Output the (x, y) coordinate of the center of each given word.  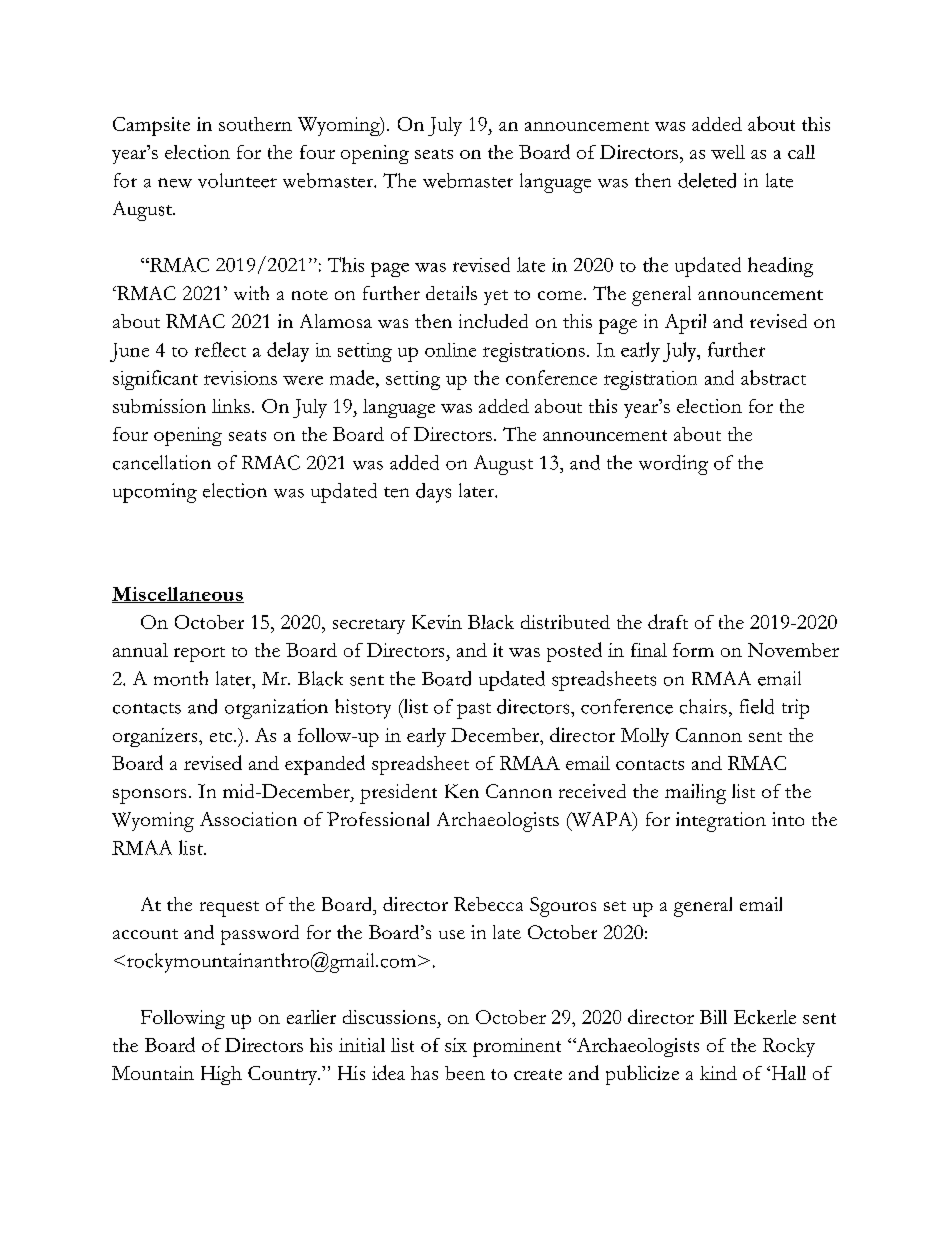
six (456, 1045)
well (728, 152)
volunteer (237, 180)
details (451, 293)
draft (668, 621)
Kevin (437, 622)
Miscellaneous (178, 595)
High (221, 1075)
